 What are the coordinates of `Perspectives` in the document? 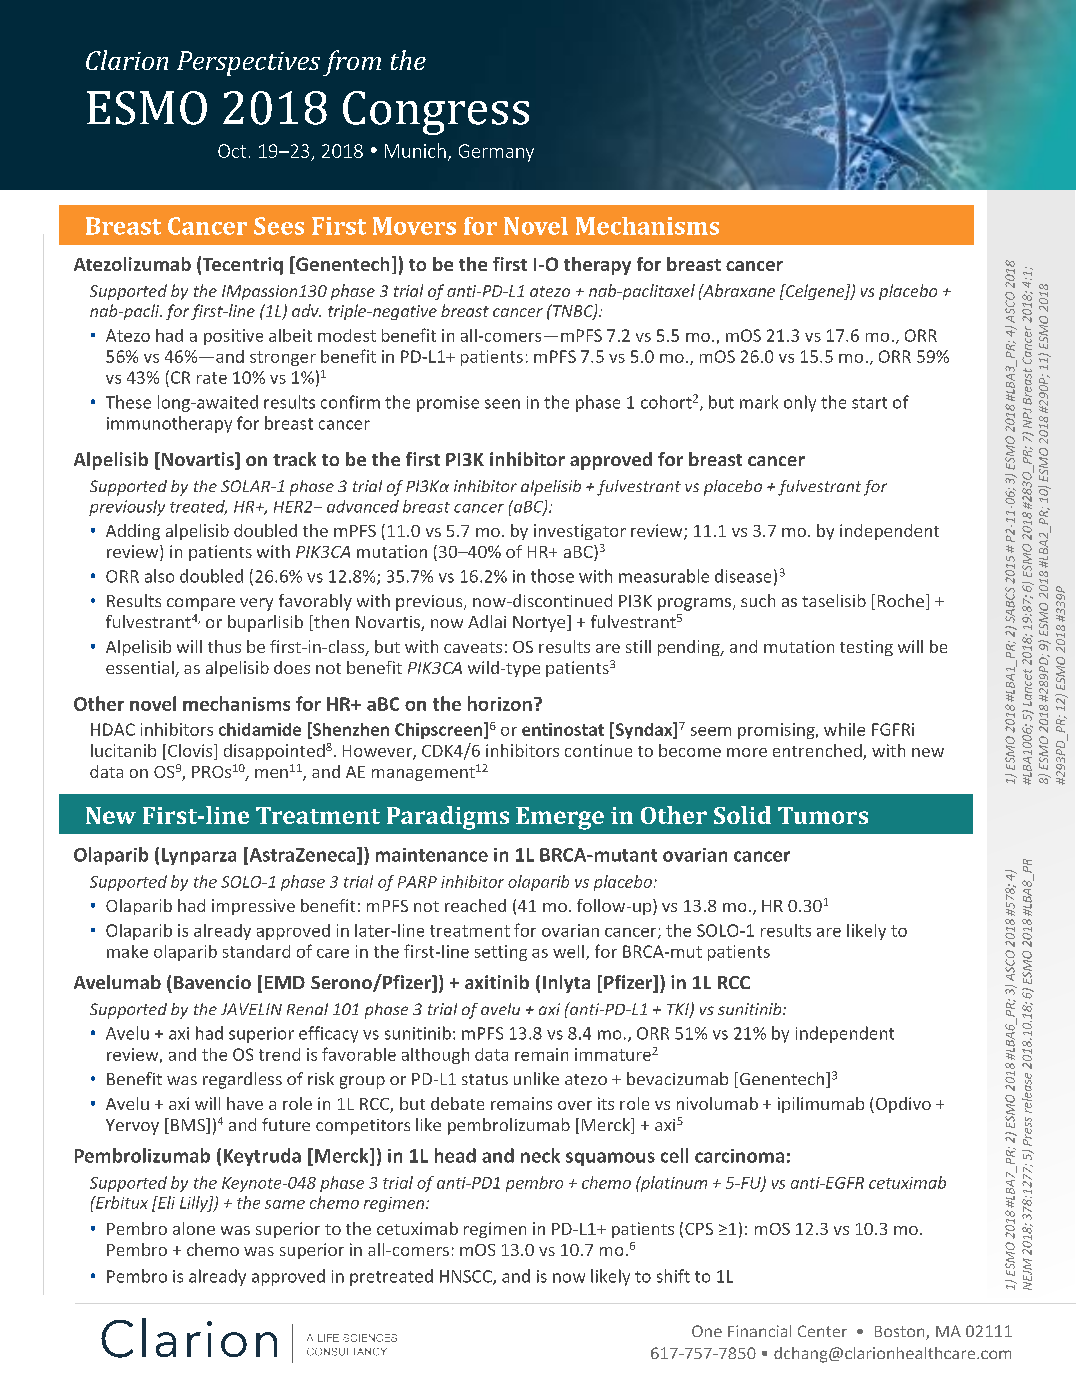 It's located at (248, 63).
